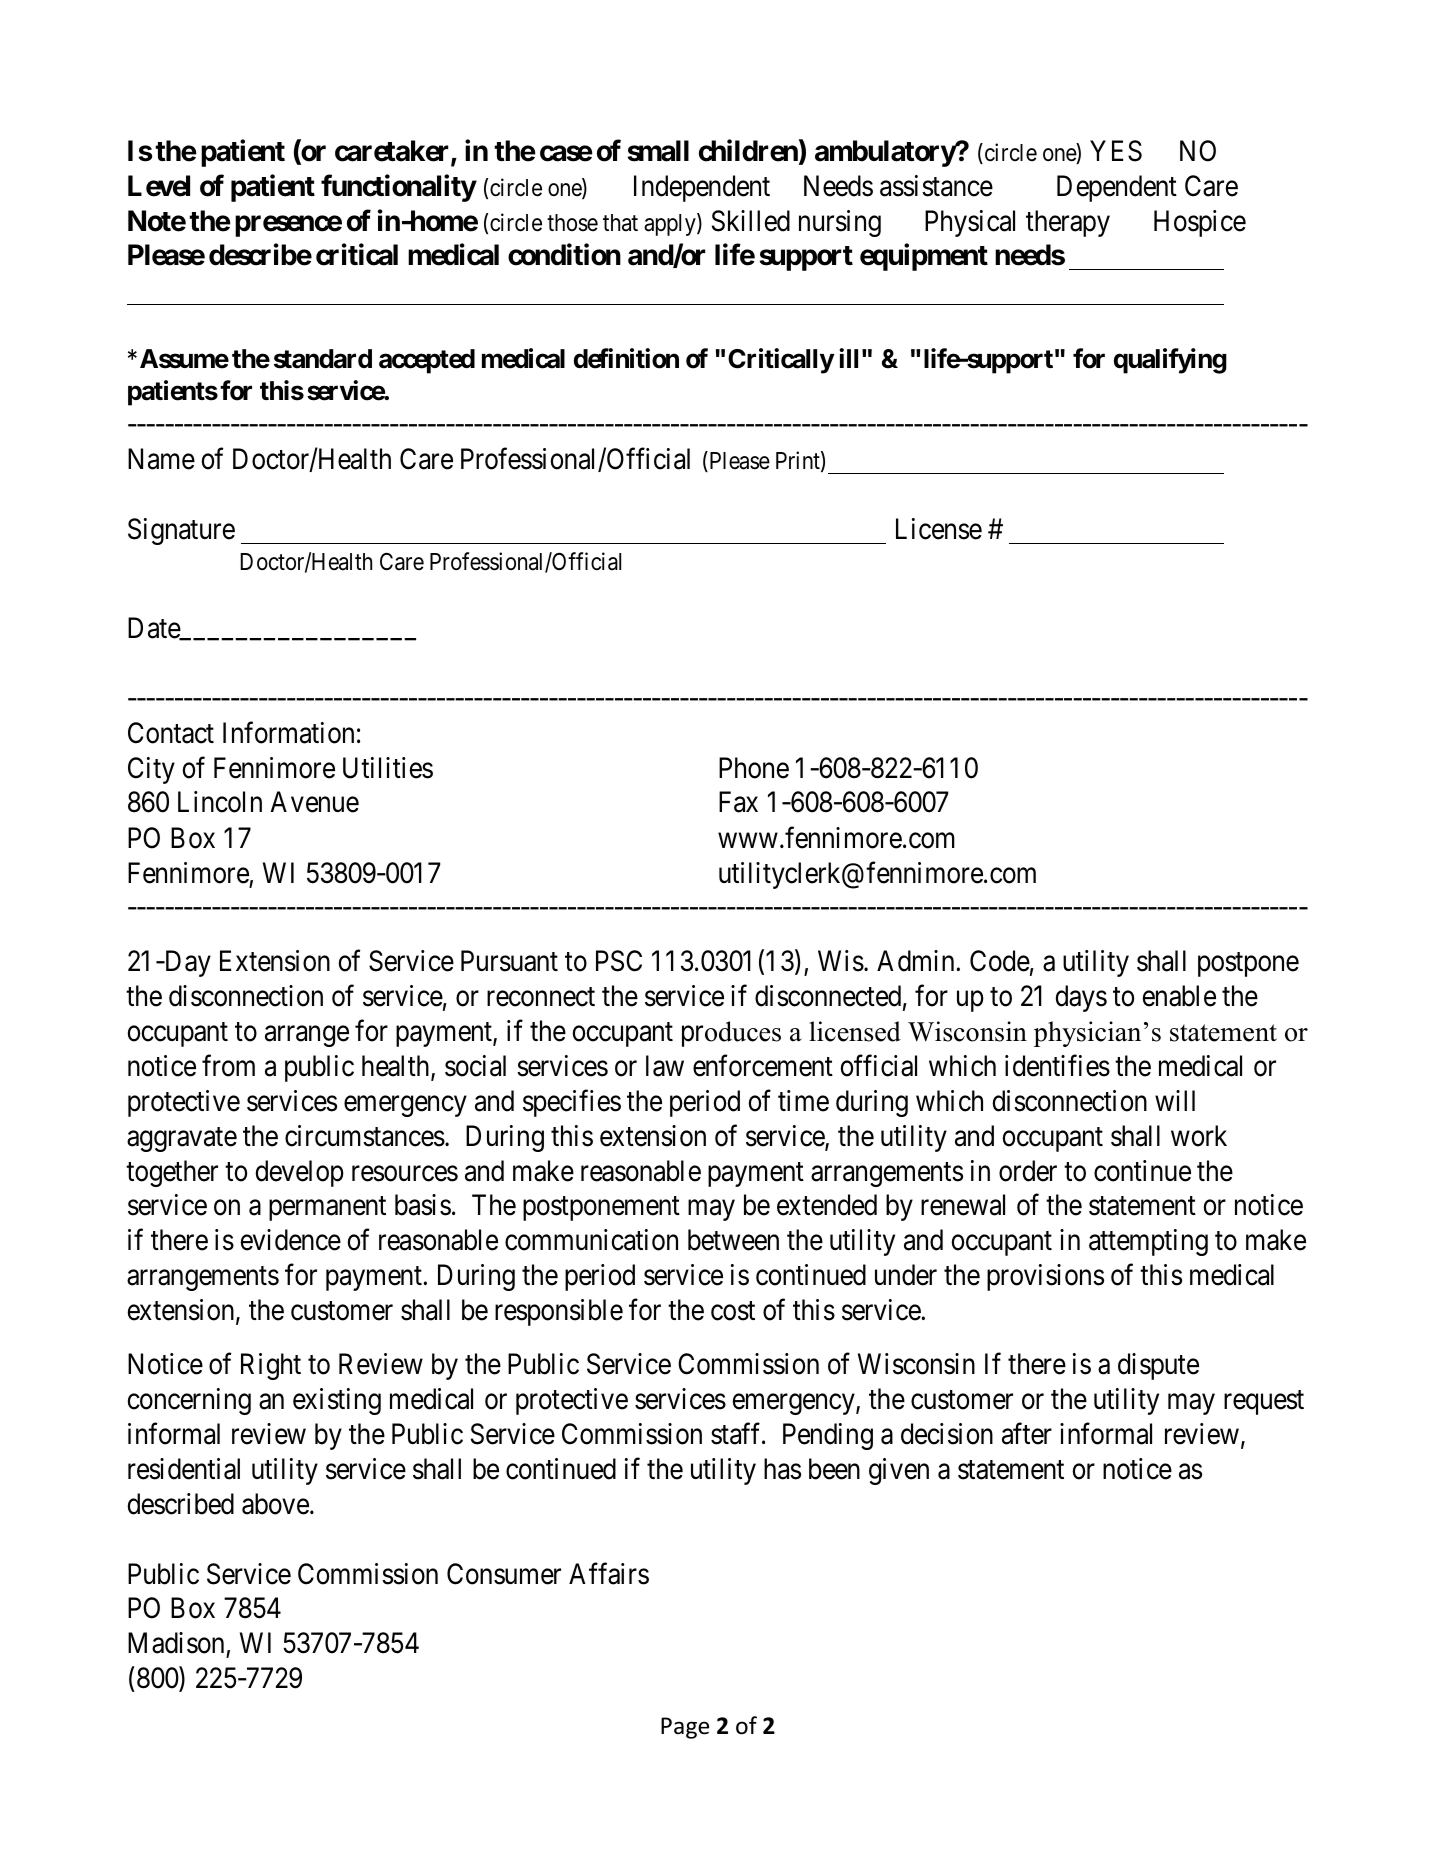 The image size is (1435, 1857). I want to click on PSC, so click(619, 961).
